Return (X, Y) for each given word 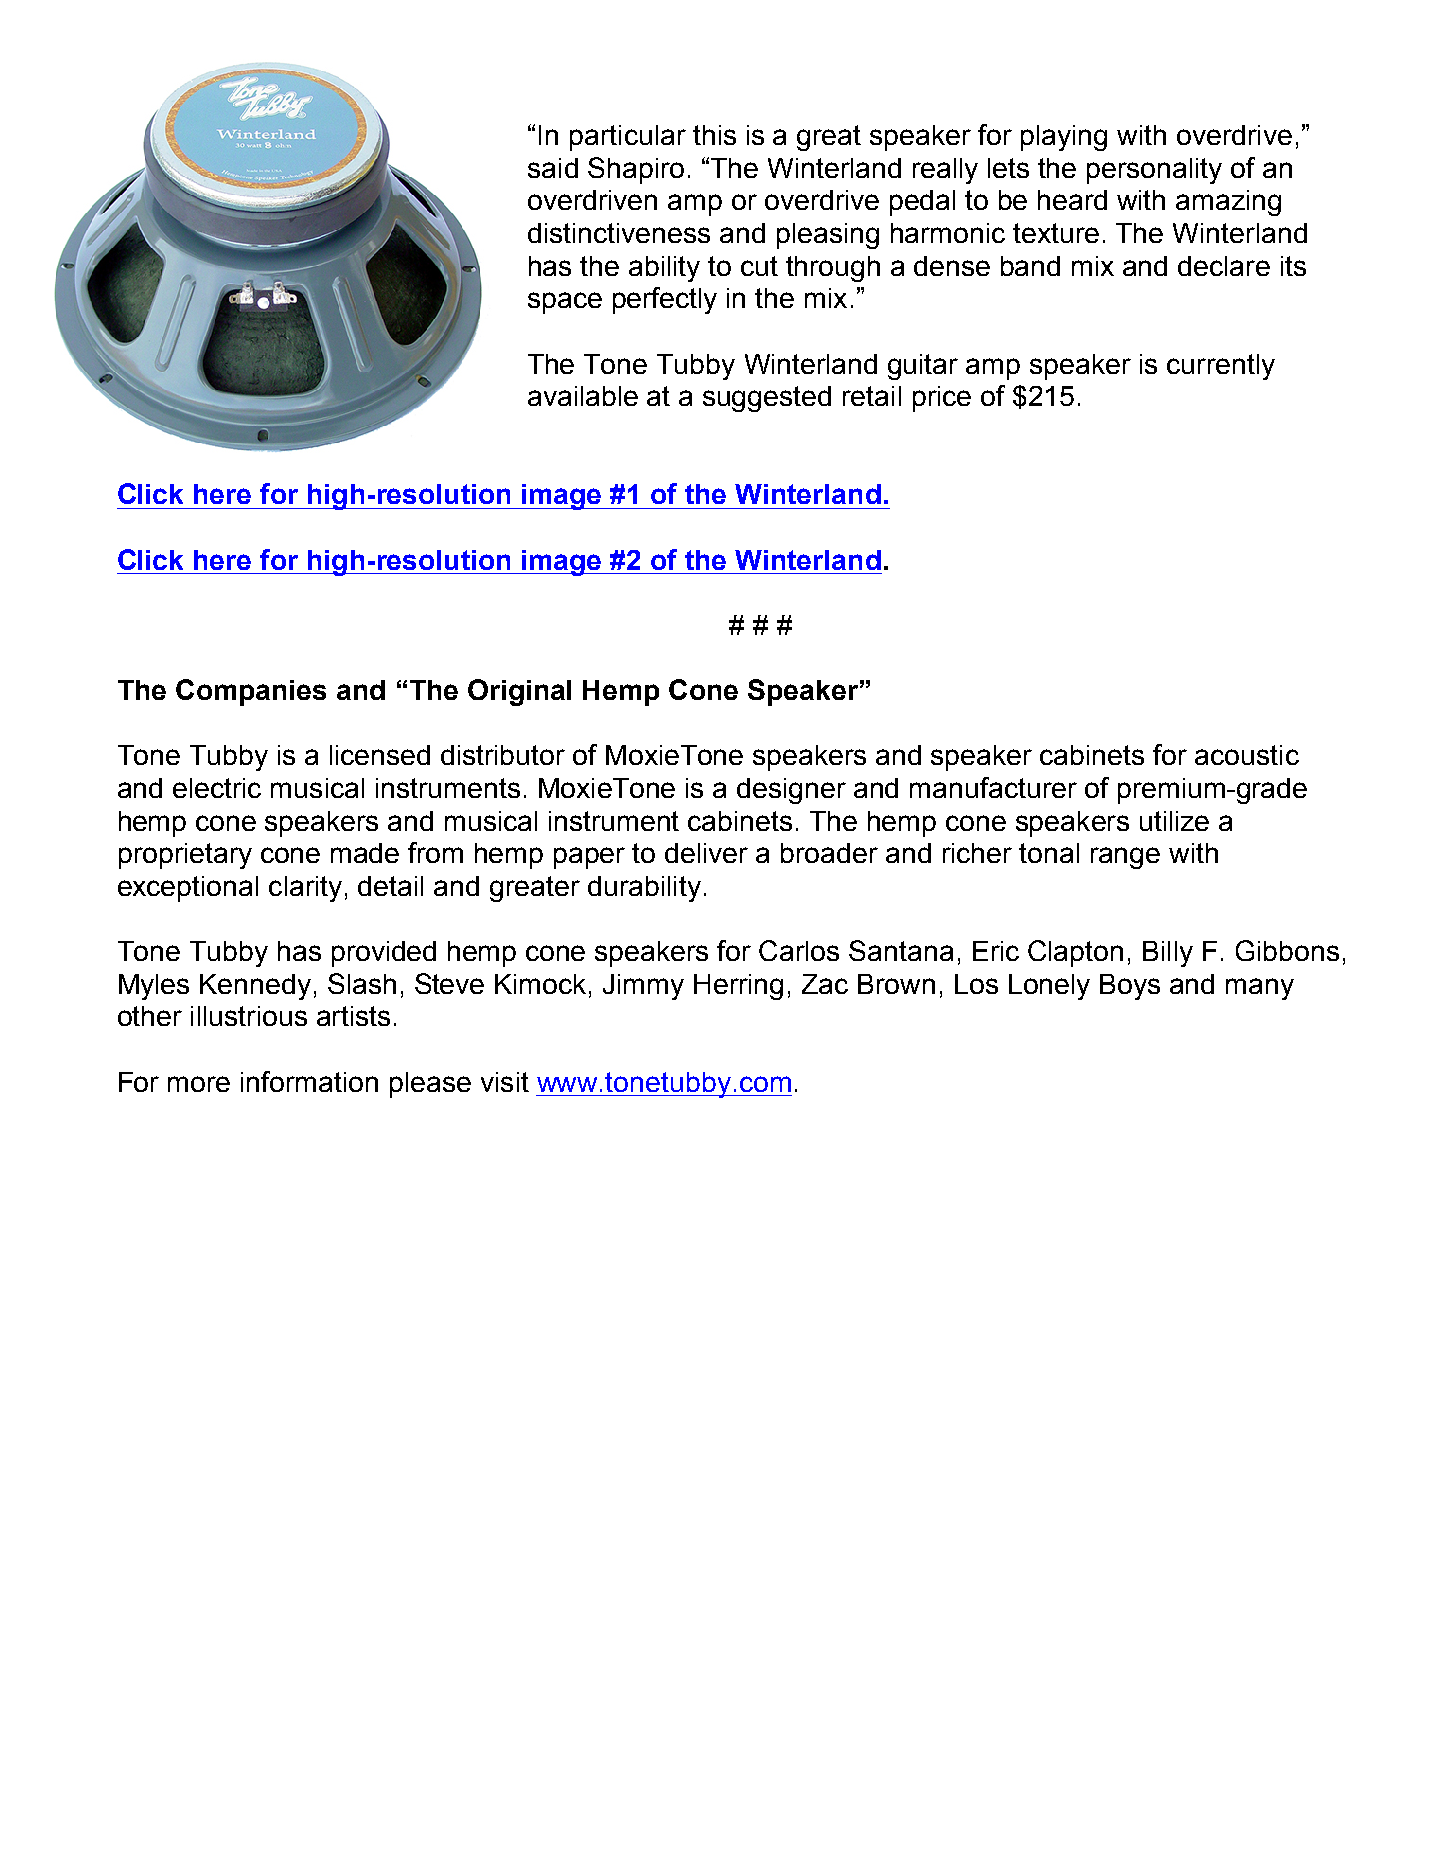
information (309, 1081)
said (553, 168)
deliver (706, 853)
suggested (767, 399)
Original (519, 692)
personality (1154, 171)
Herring (738, 987)
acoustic (1247, 755)
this (714, 135)
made (365, 853)
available (583, 396)
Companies (251, 692)
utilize (1174, 821)
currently (1221, 367)
